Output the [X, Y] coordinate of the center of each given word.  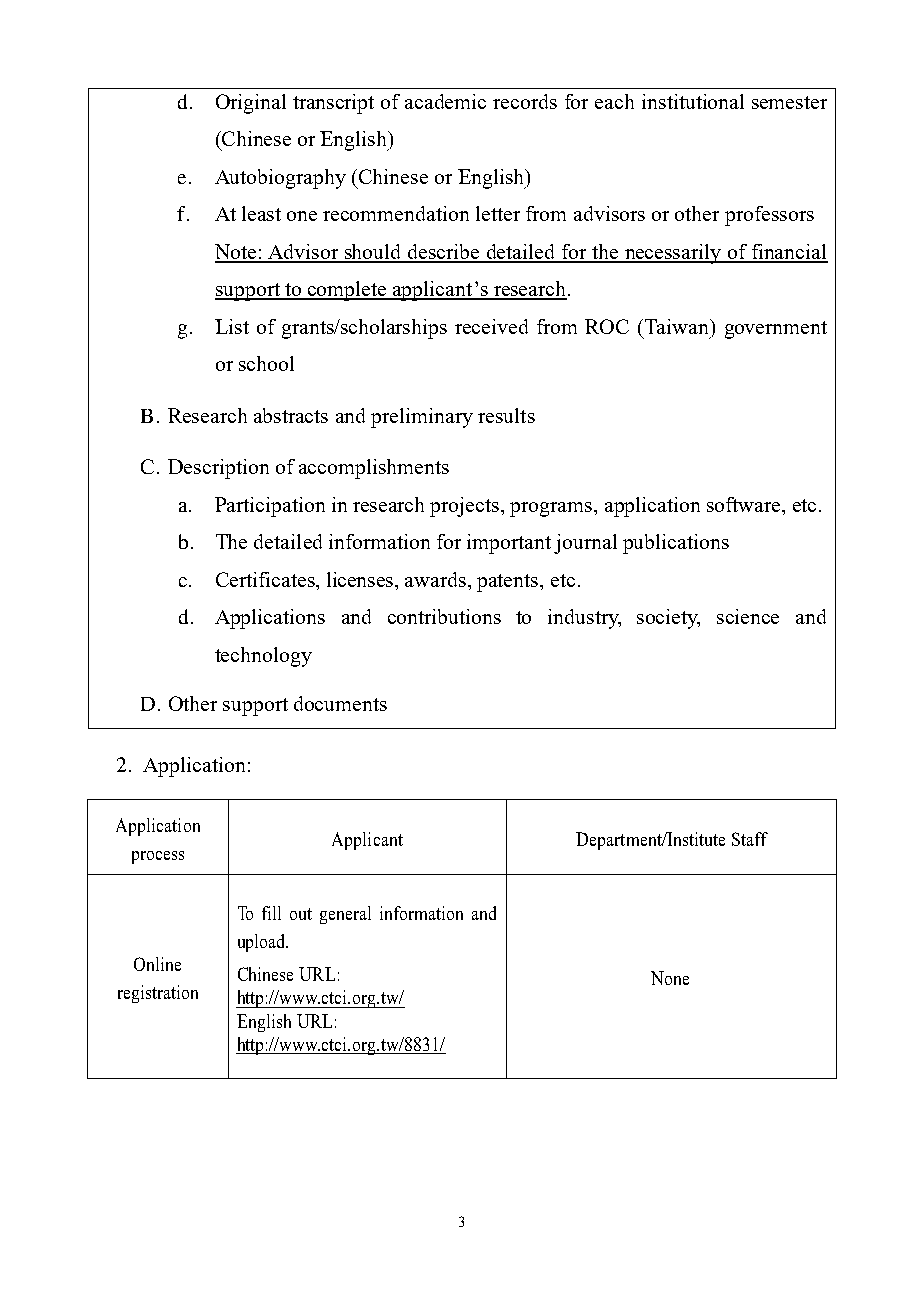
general [345, 915]
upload [263, 943]
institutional [693, 101]
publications [676, 544]
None [670, 978]
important [509, 544]
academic [445, 101]
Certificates [266, 579]
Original [251, 104]
